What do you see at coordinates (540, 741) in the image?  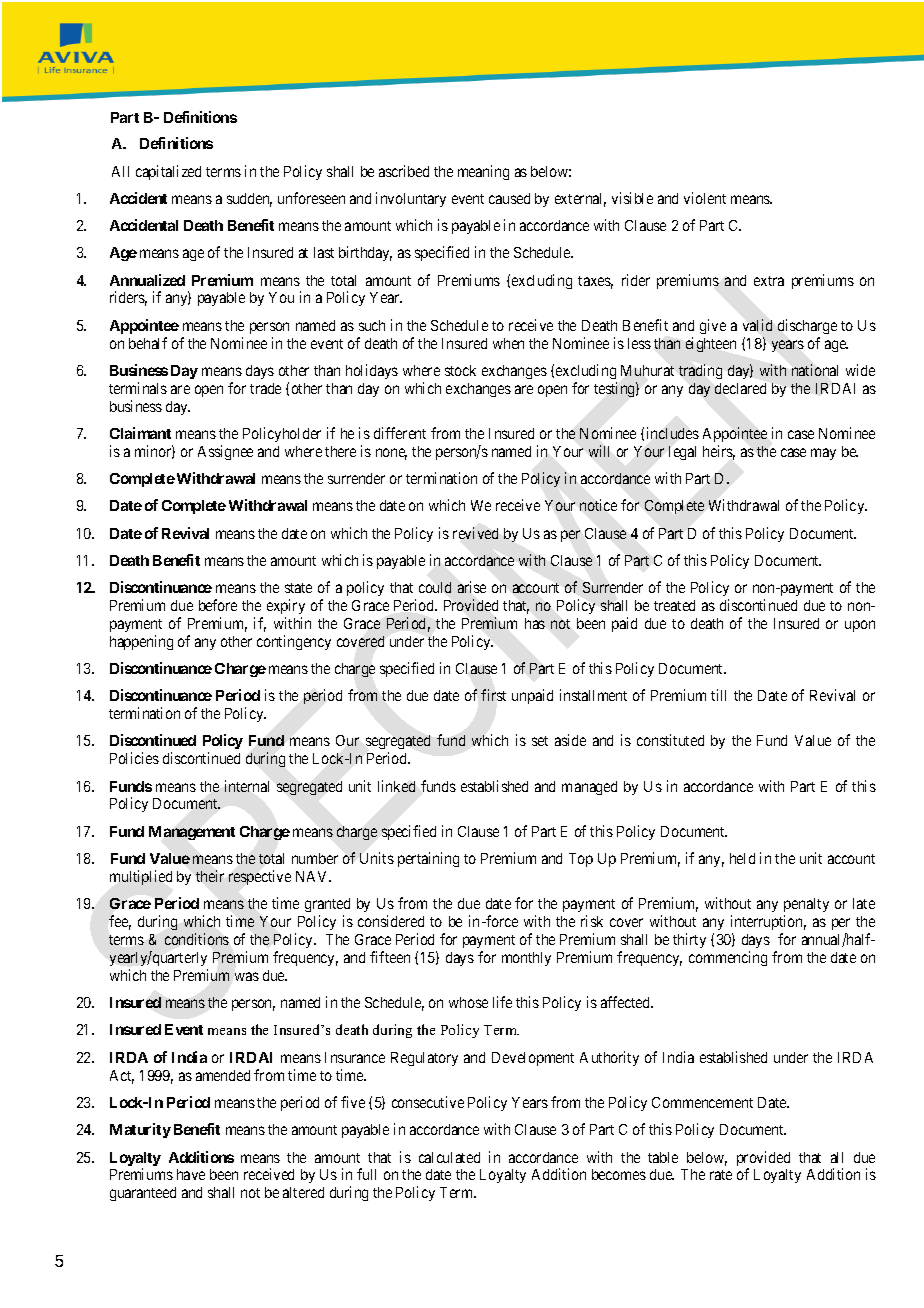 I see `set` at bounding box center [540, 741].
